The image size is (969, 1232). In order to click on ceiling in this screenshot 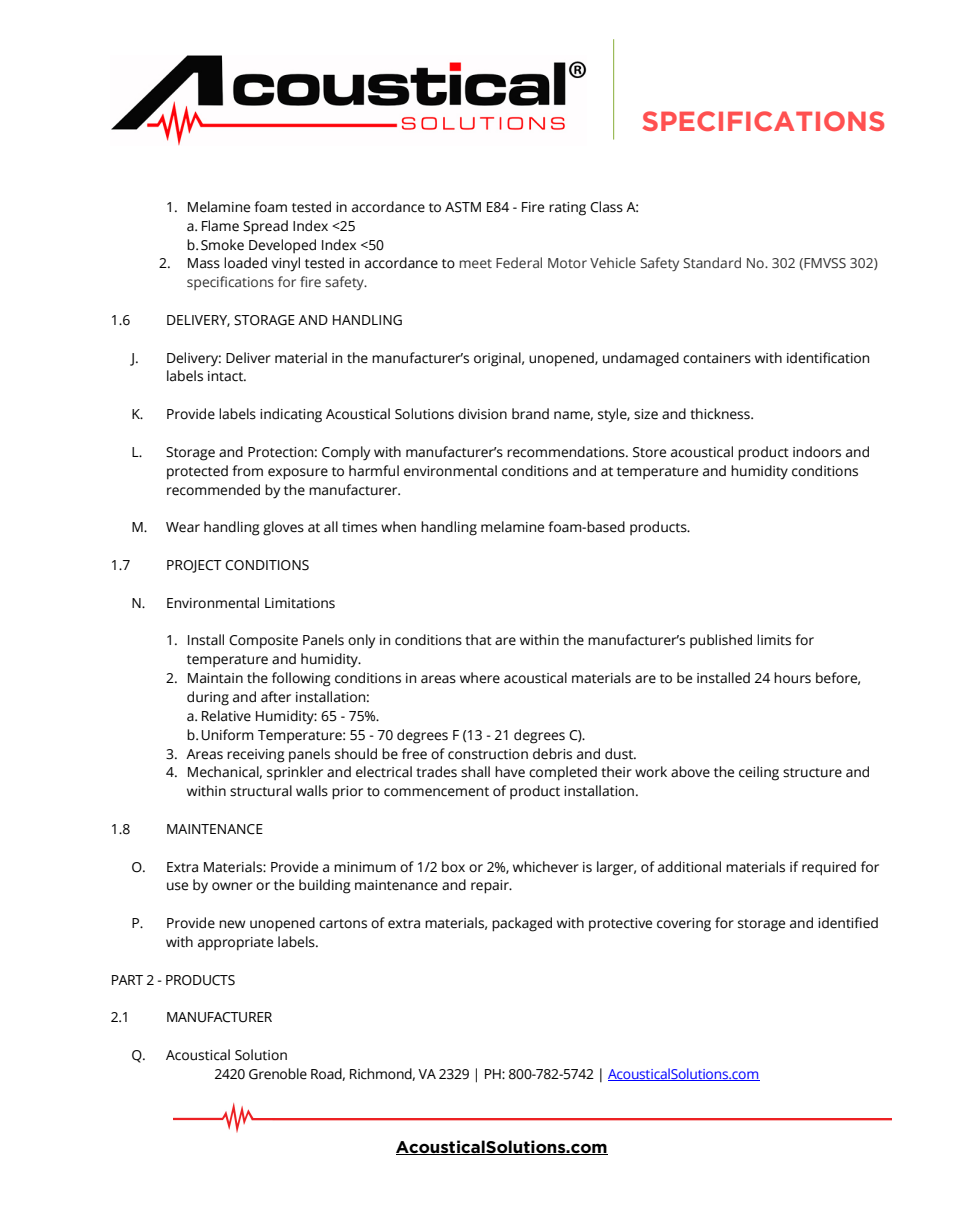, I will do `click(759, 773)`.
